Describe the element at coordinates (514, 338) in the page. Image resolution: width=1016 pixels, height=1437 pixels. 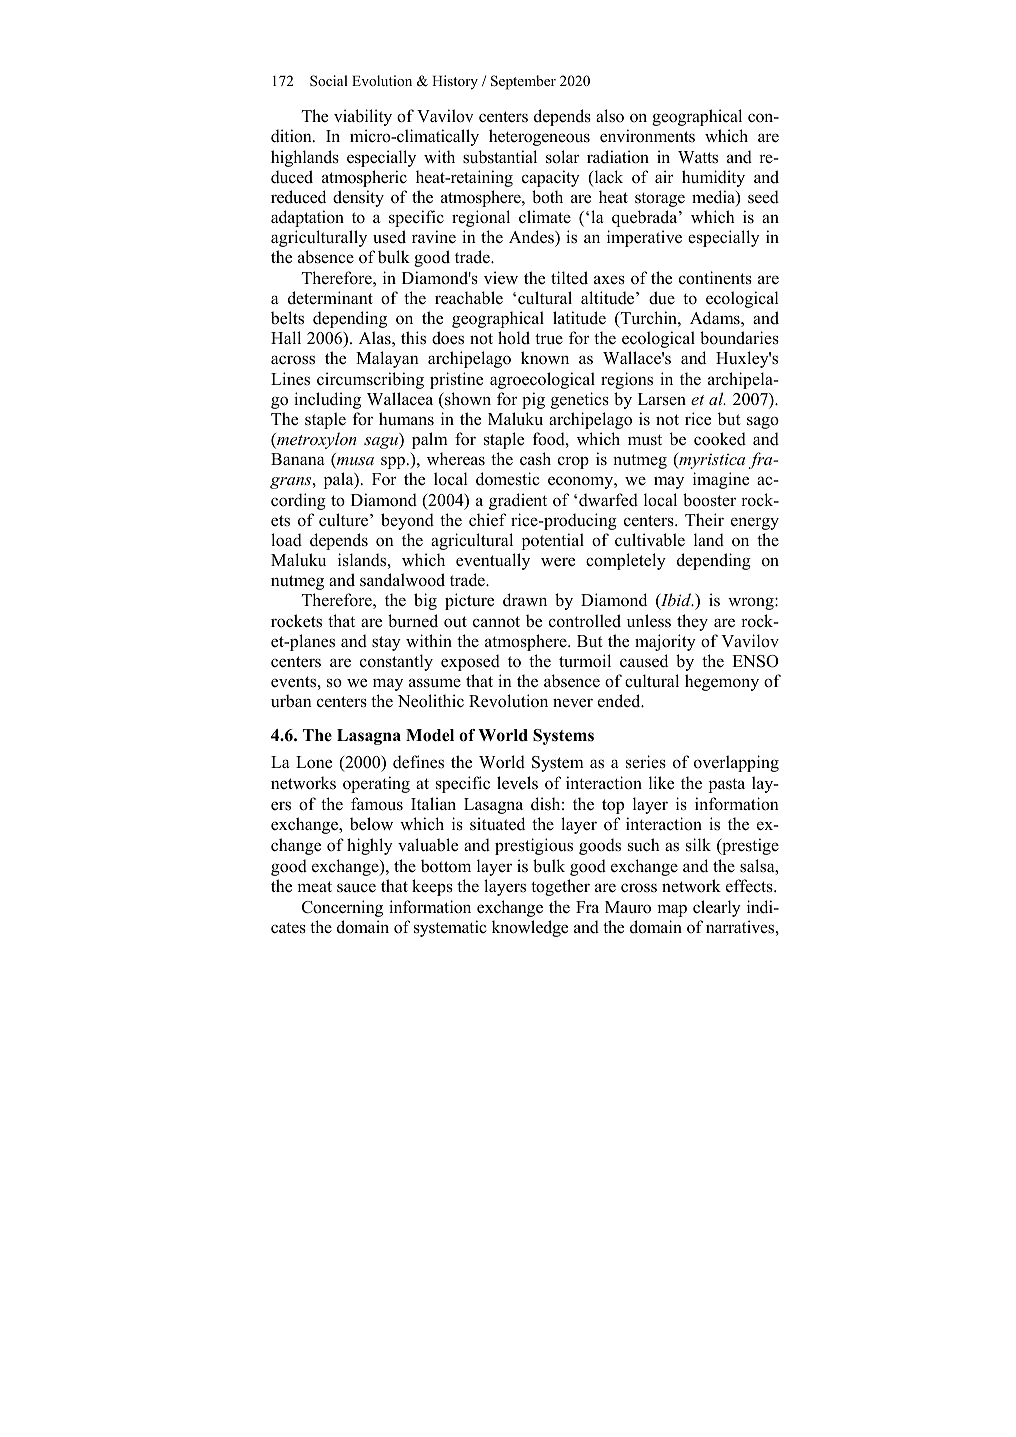
I see `hold` at that location.
